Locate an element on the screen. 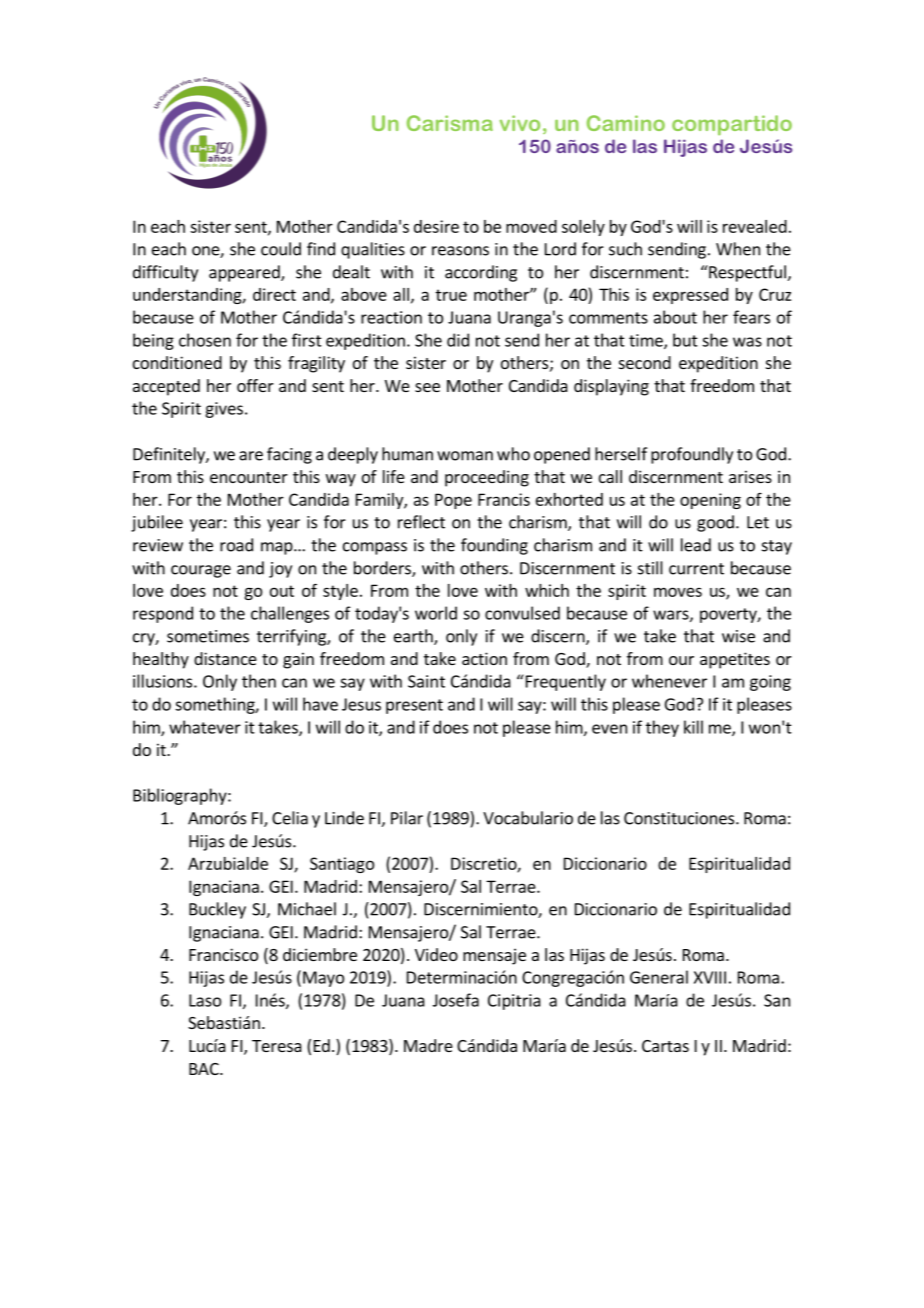  could is located at coordinates (281, 249).
